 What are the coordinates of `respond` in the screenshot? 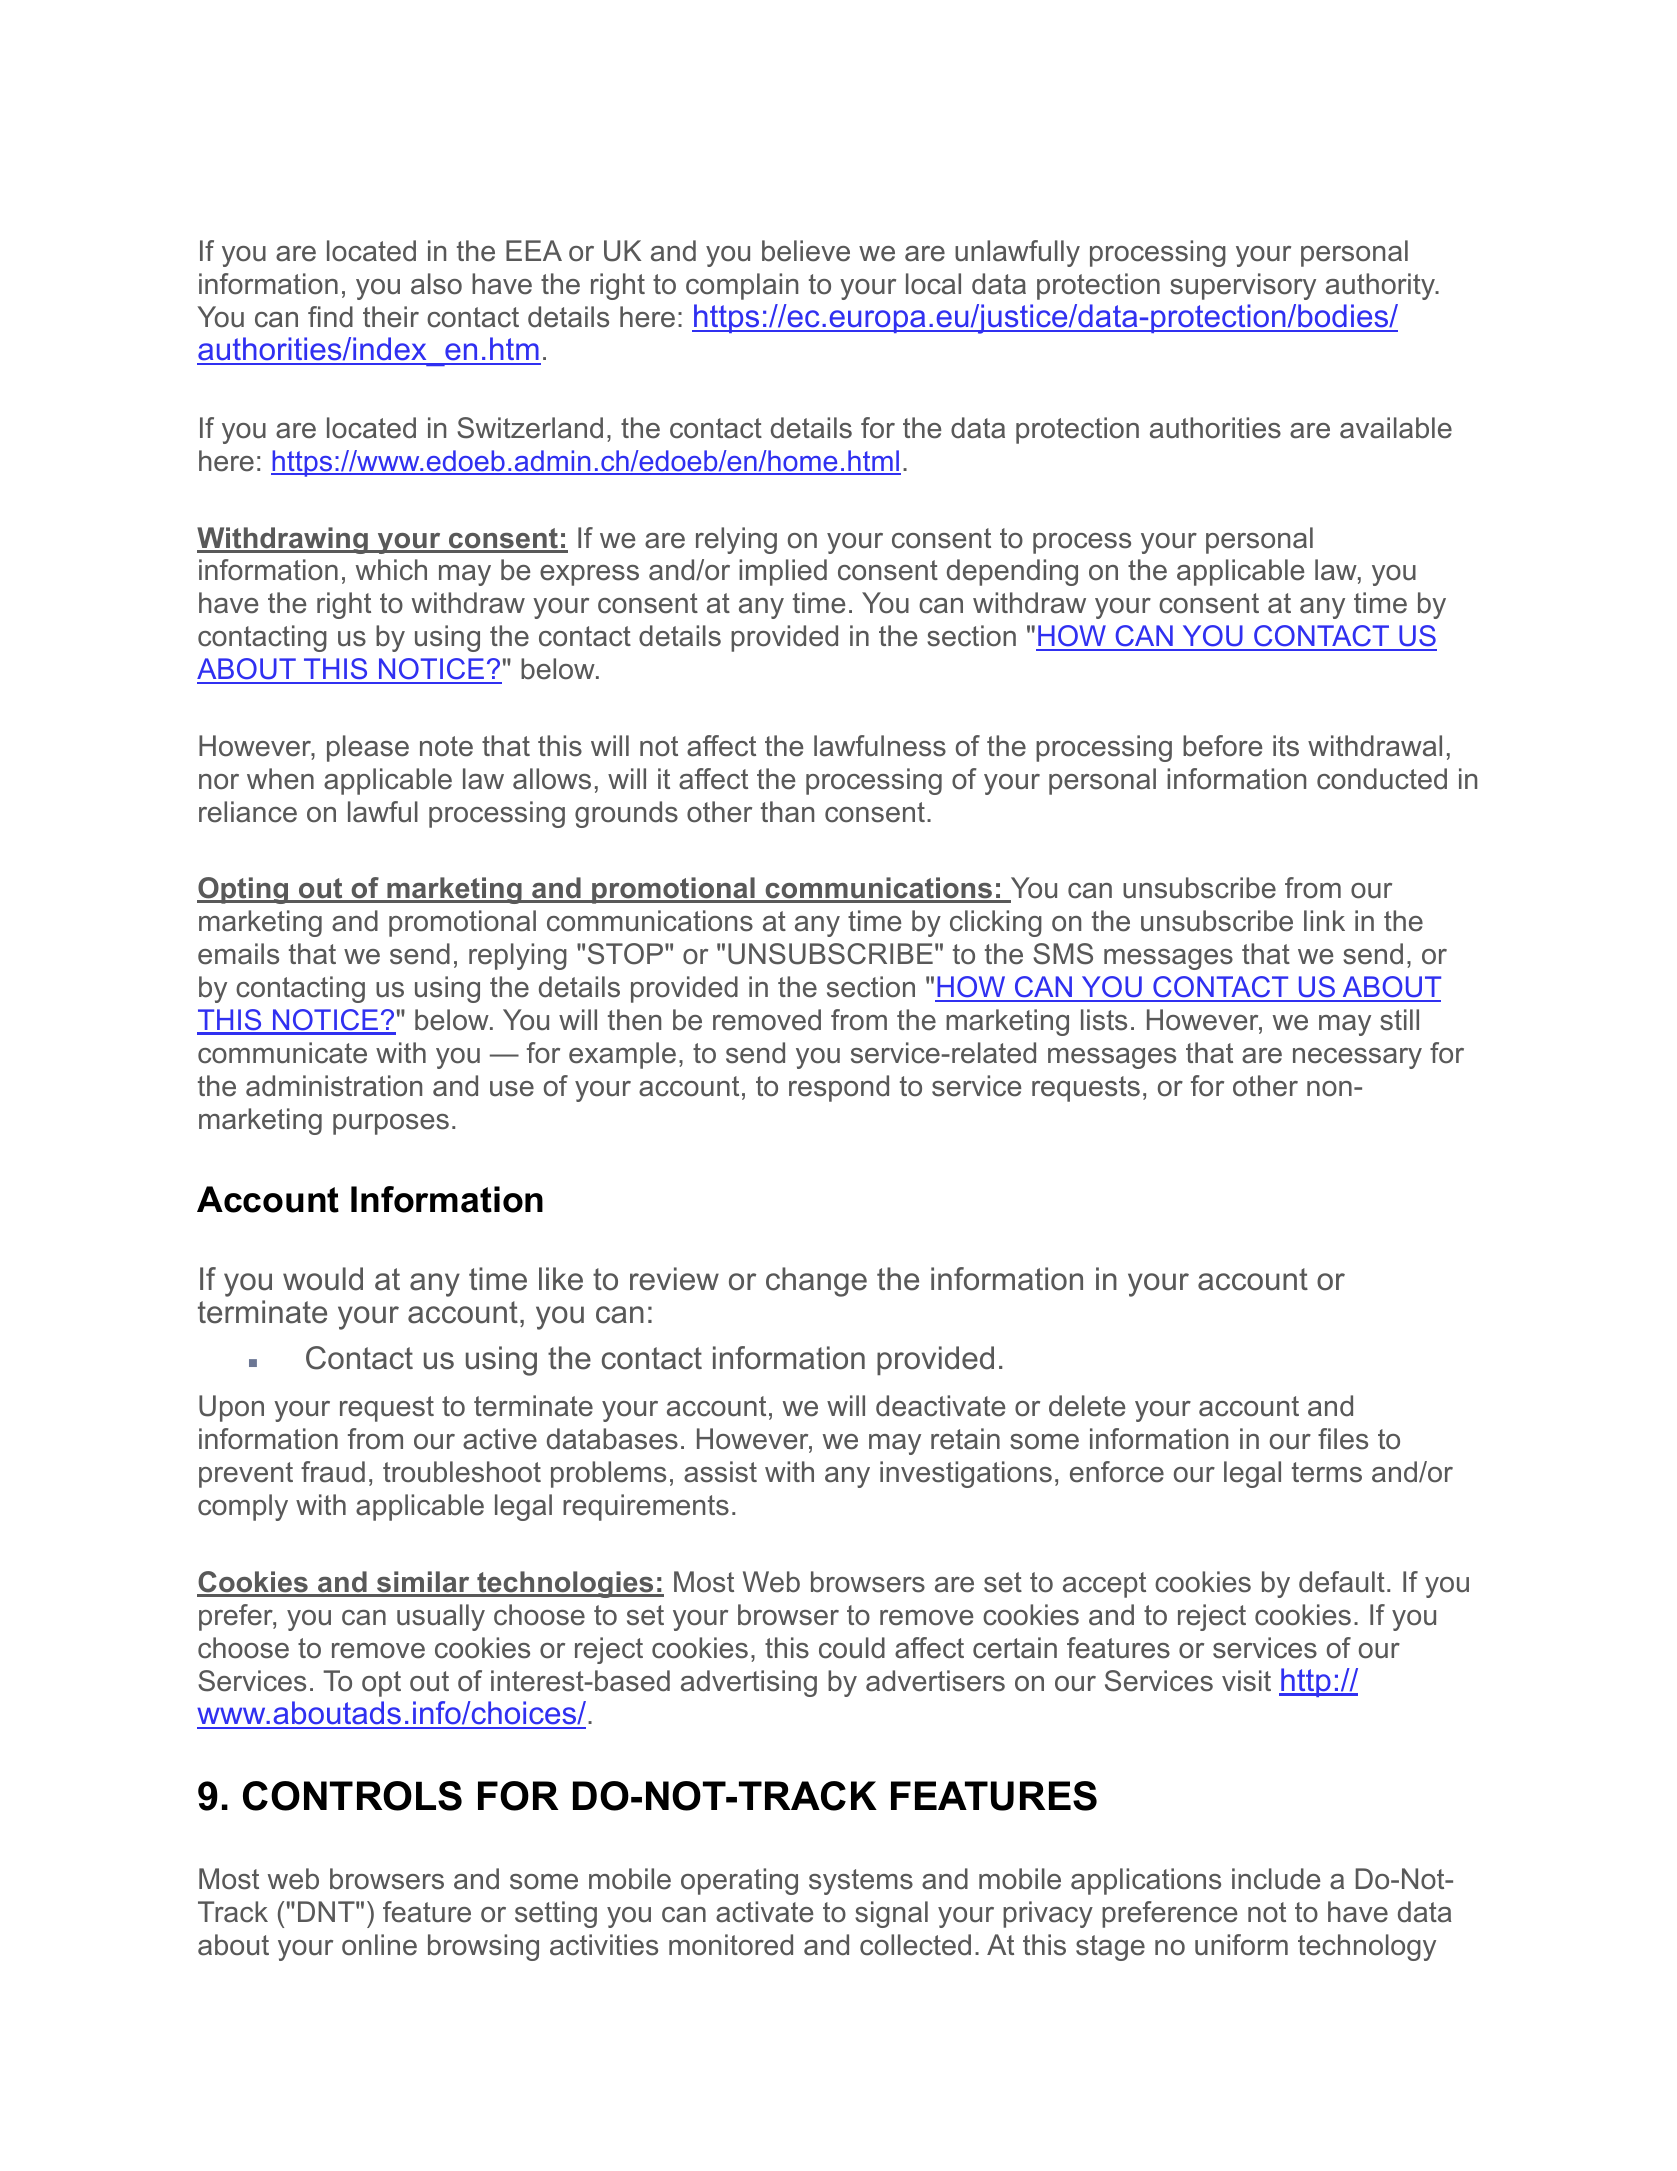 It's located at (839, 1088).
